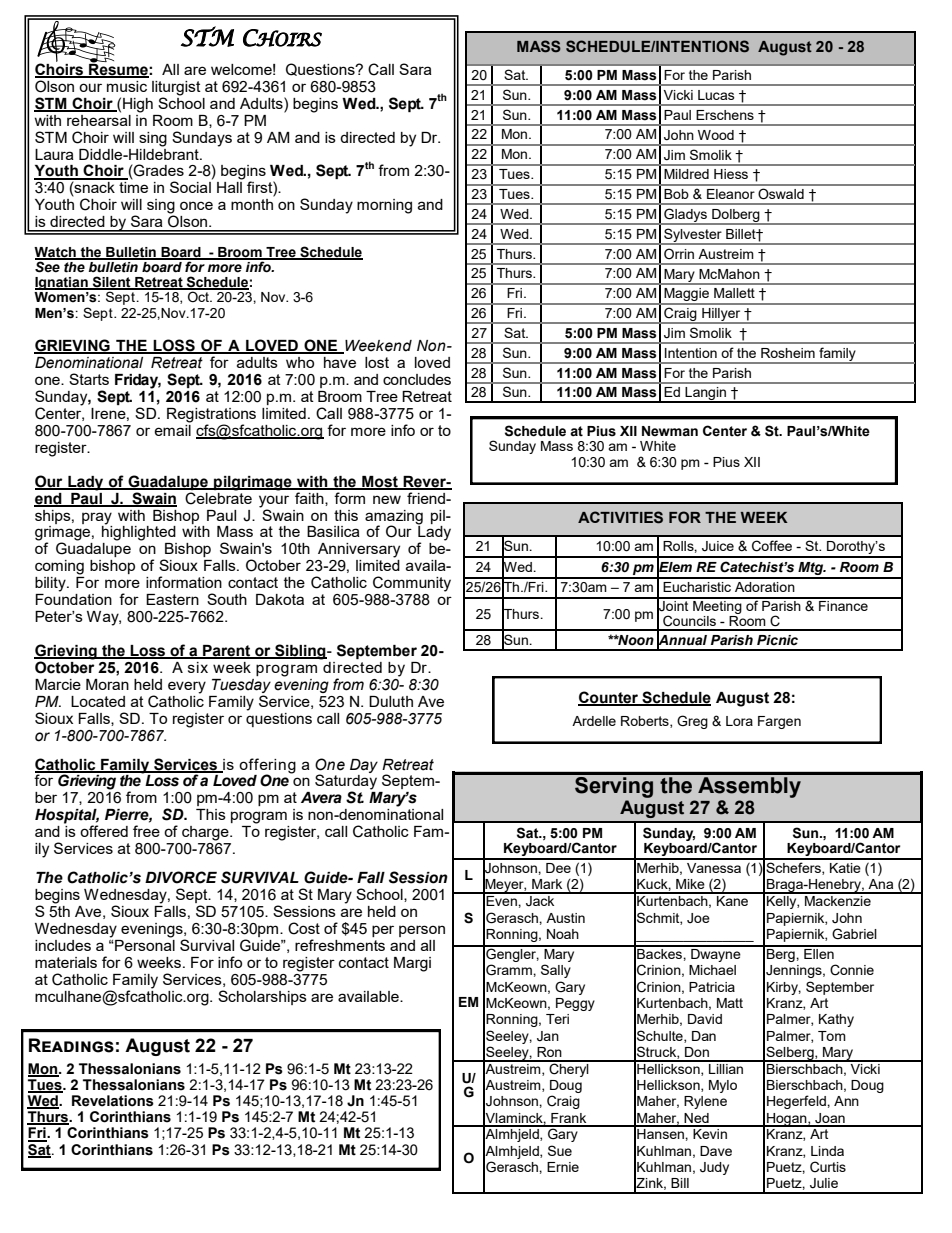 This page has height=1233, width=952. Describe the element at coordinates (739, 721) in the page. I see `Lora` at that location.
